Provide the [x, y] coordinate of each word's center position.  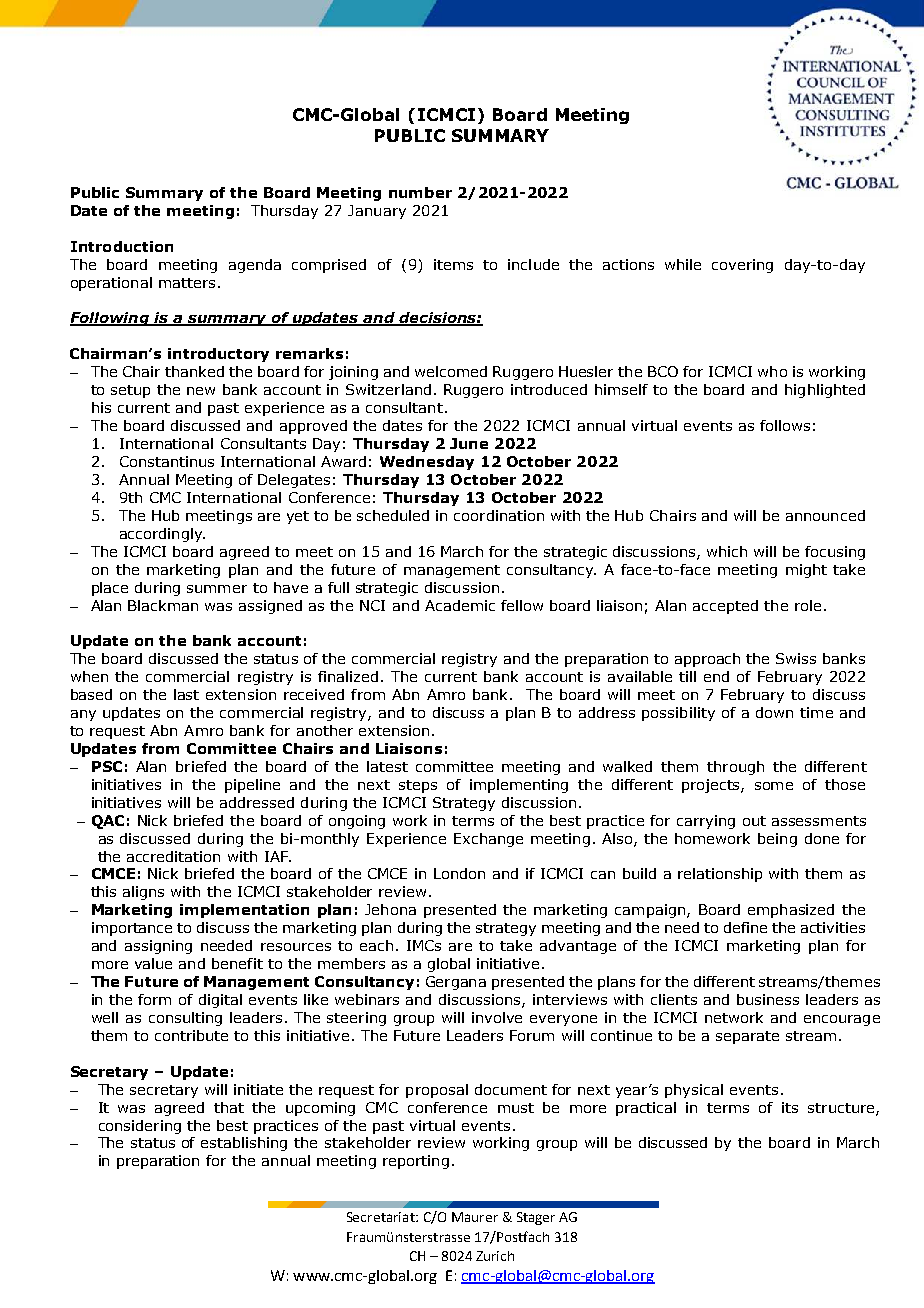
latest [387, 766]
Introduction [122, 246]
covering [742, 266]
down [774, 712]
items [453, 264]
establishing [244, 1144]
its [790, 1107]
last [186, 694]
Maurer [475, 1217]
